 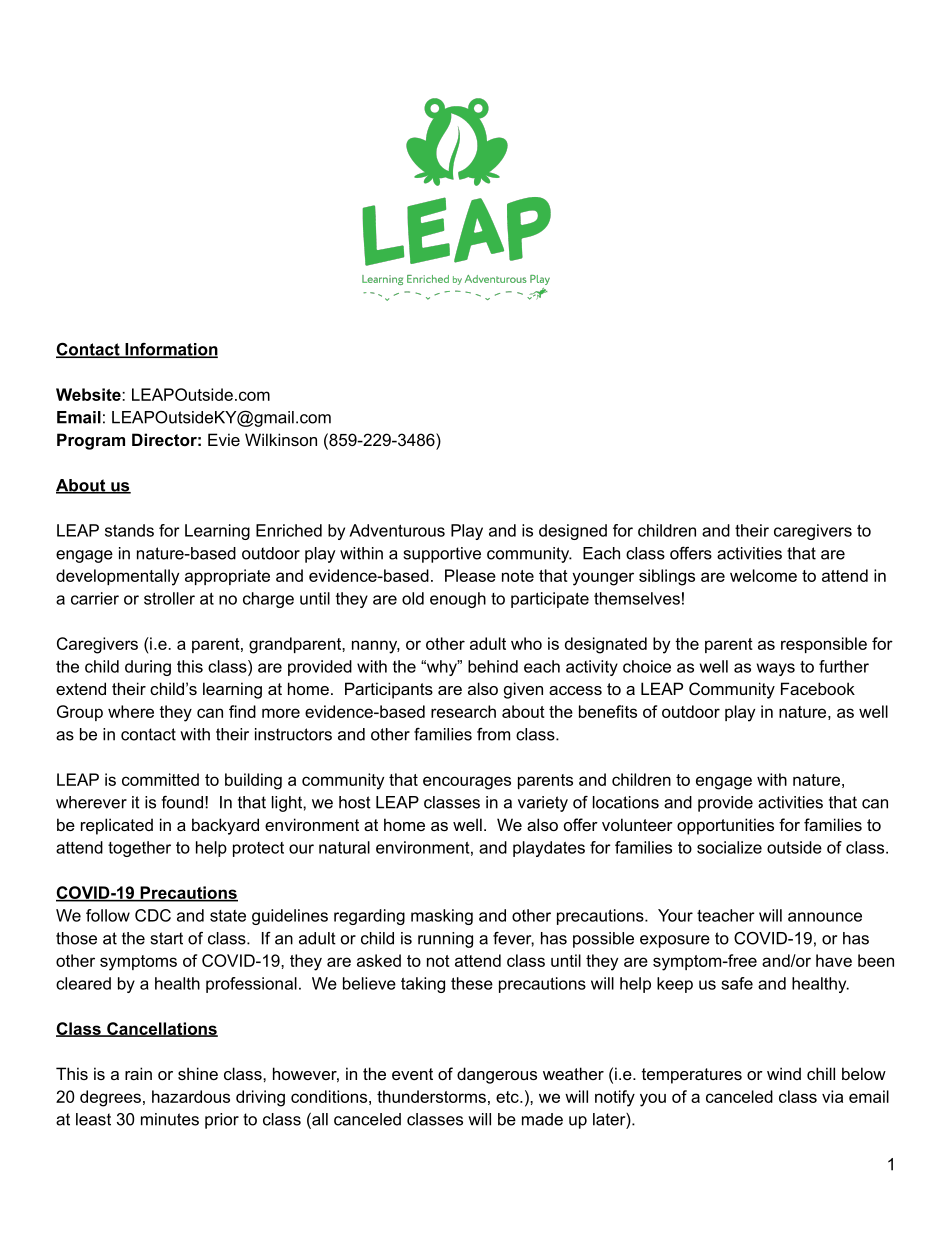 What do you see at coordinates (818, 688) in the screenshot?
I see `Facebook` at bounding box center [818, 688].
